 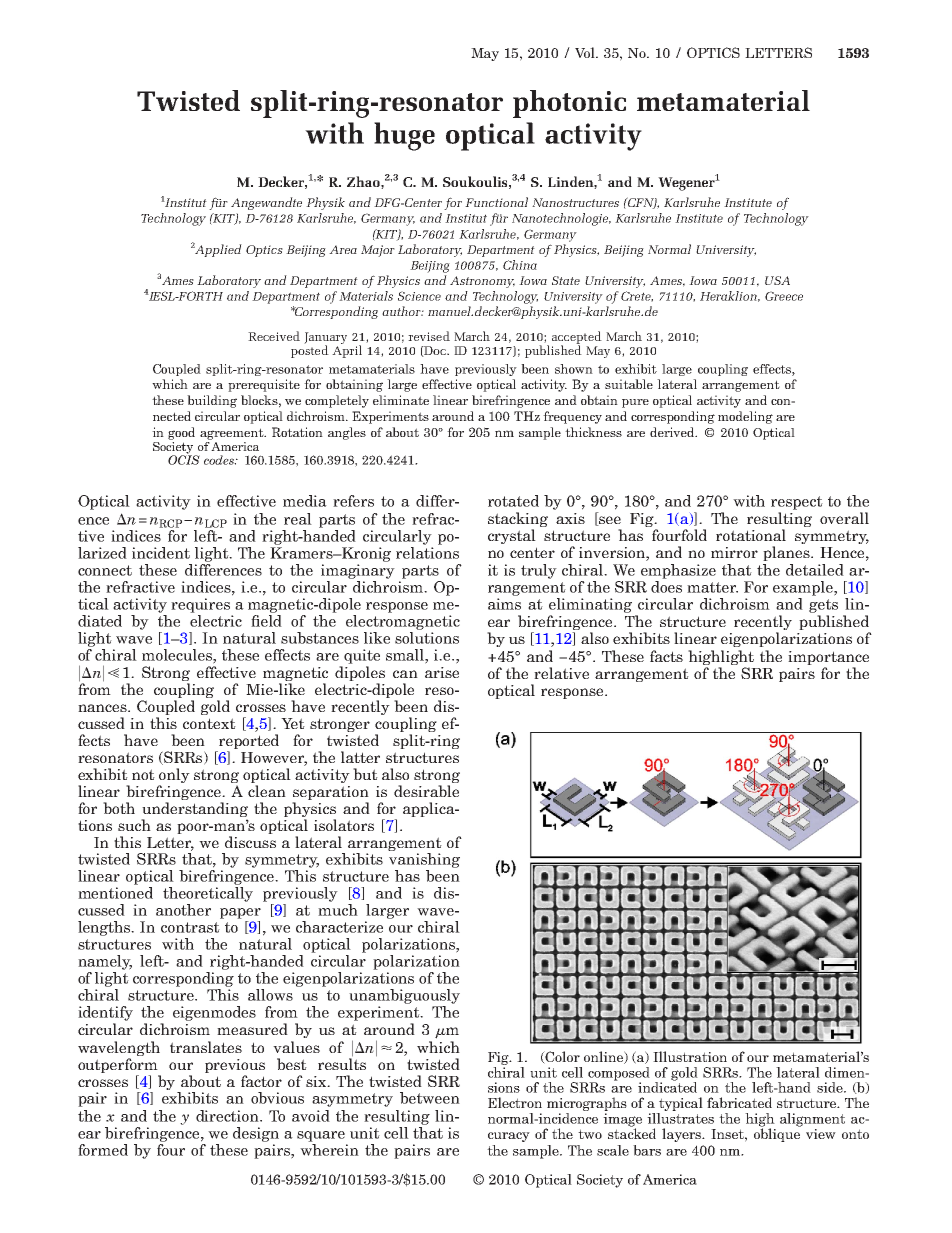 I want to click on Vol, so click(x=586, y=52).
